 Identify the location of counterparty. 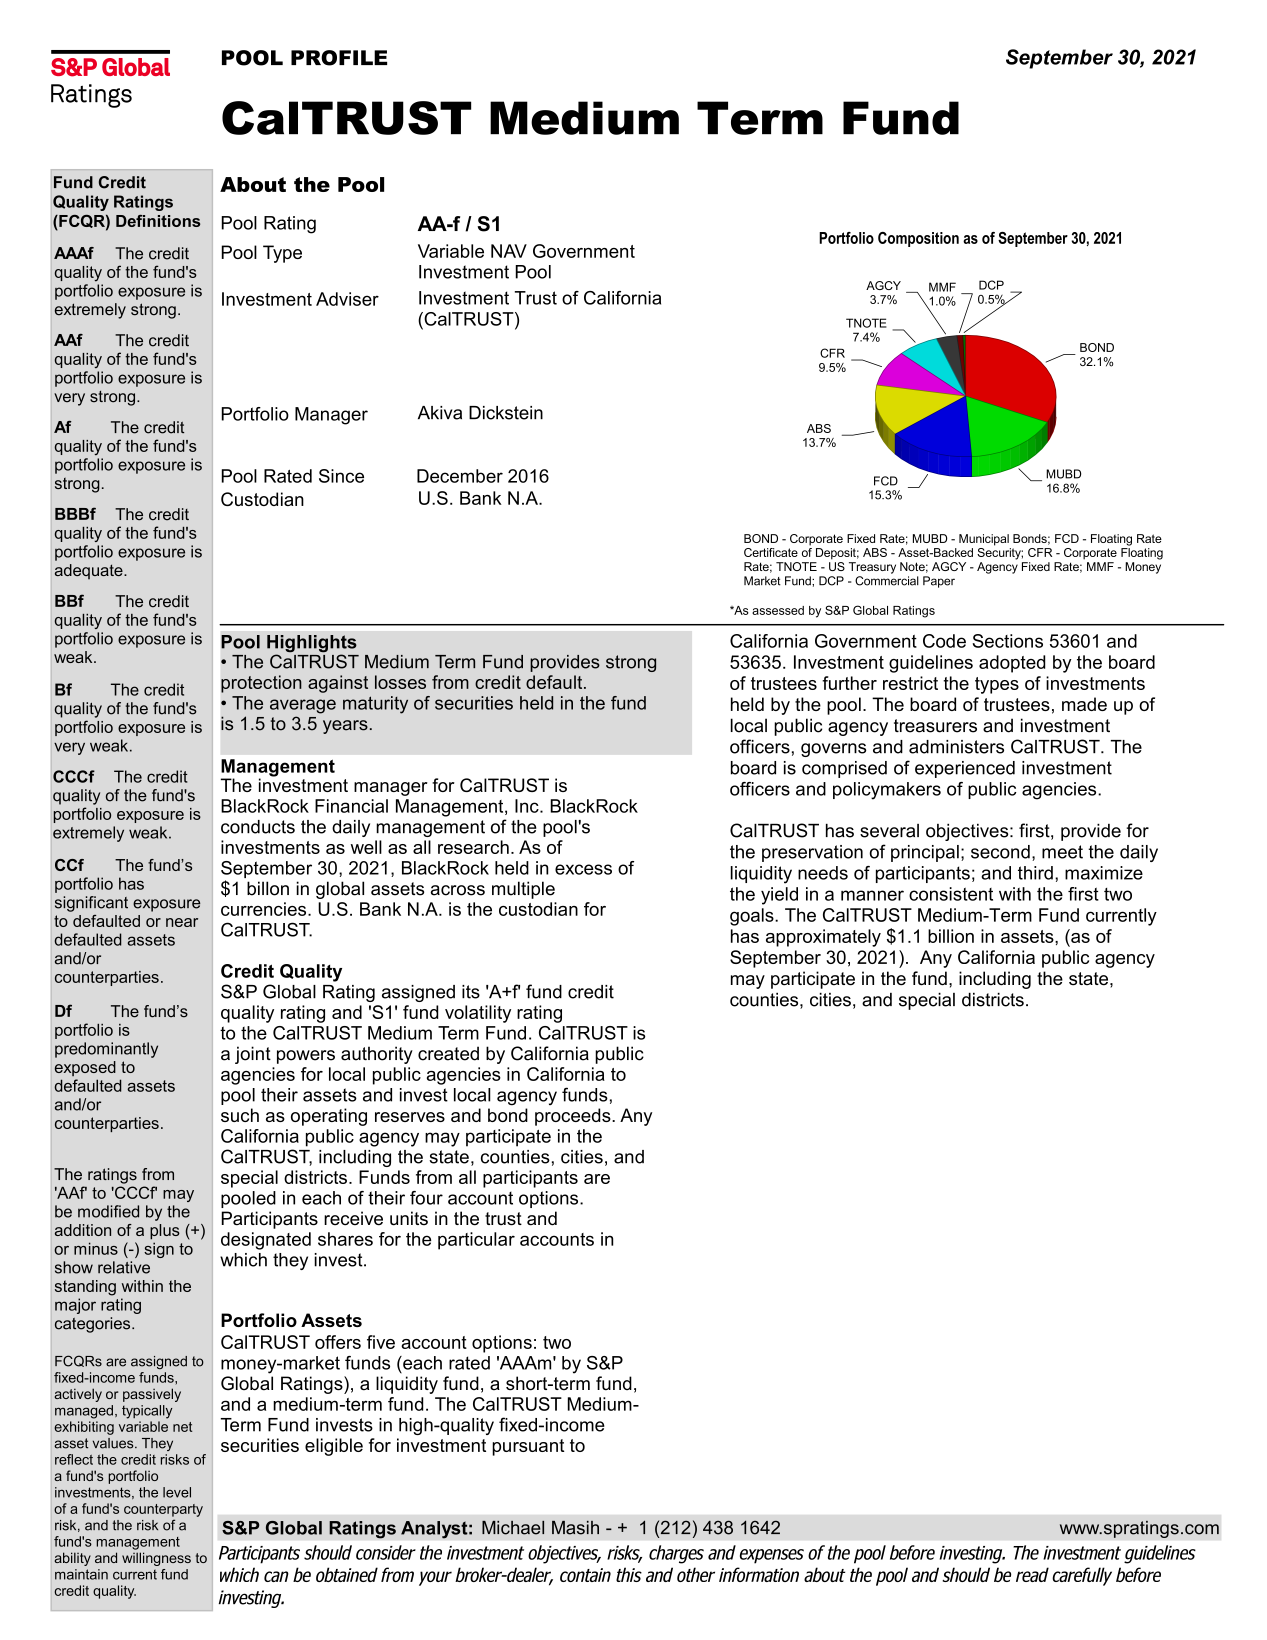
(163, 1510).
